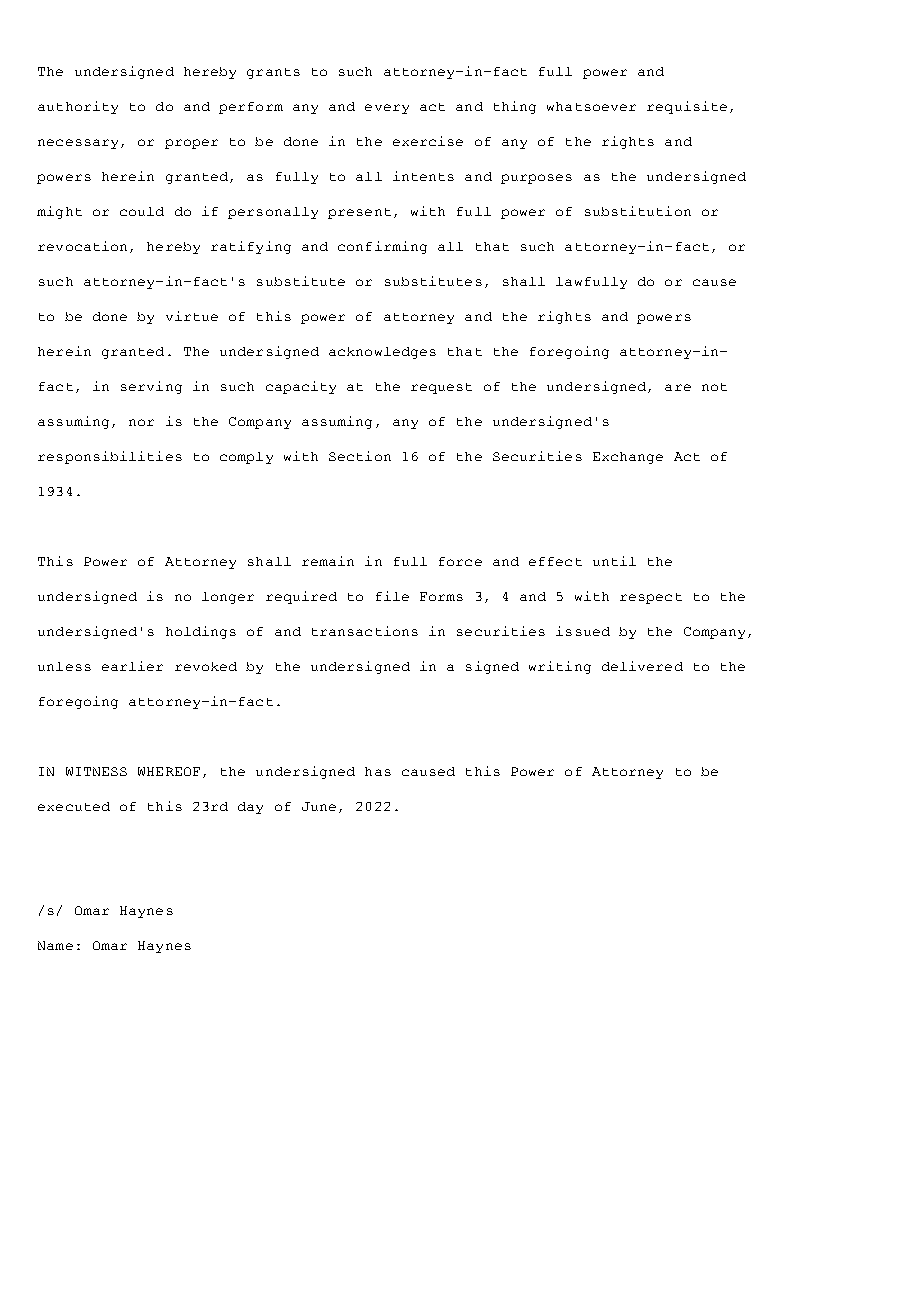  I want to click on Name, so click(55, 945).
